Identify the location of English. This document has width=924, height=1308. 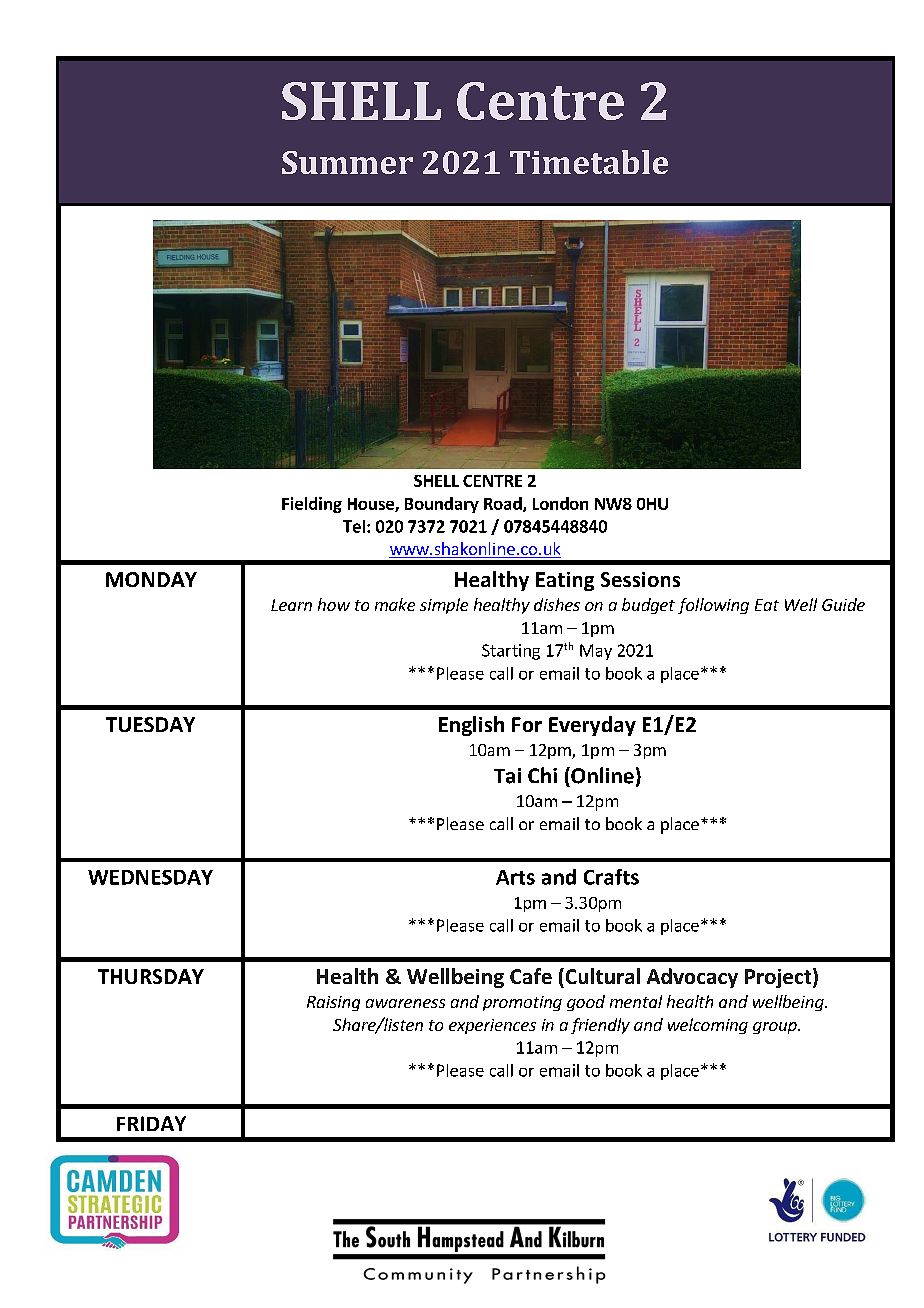
(471, 726).
